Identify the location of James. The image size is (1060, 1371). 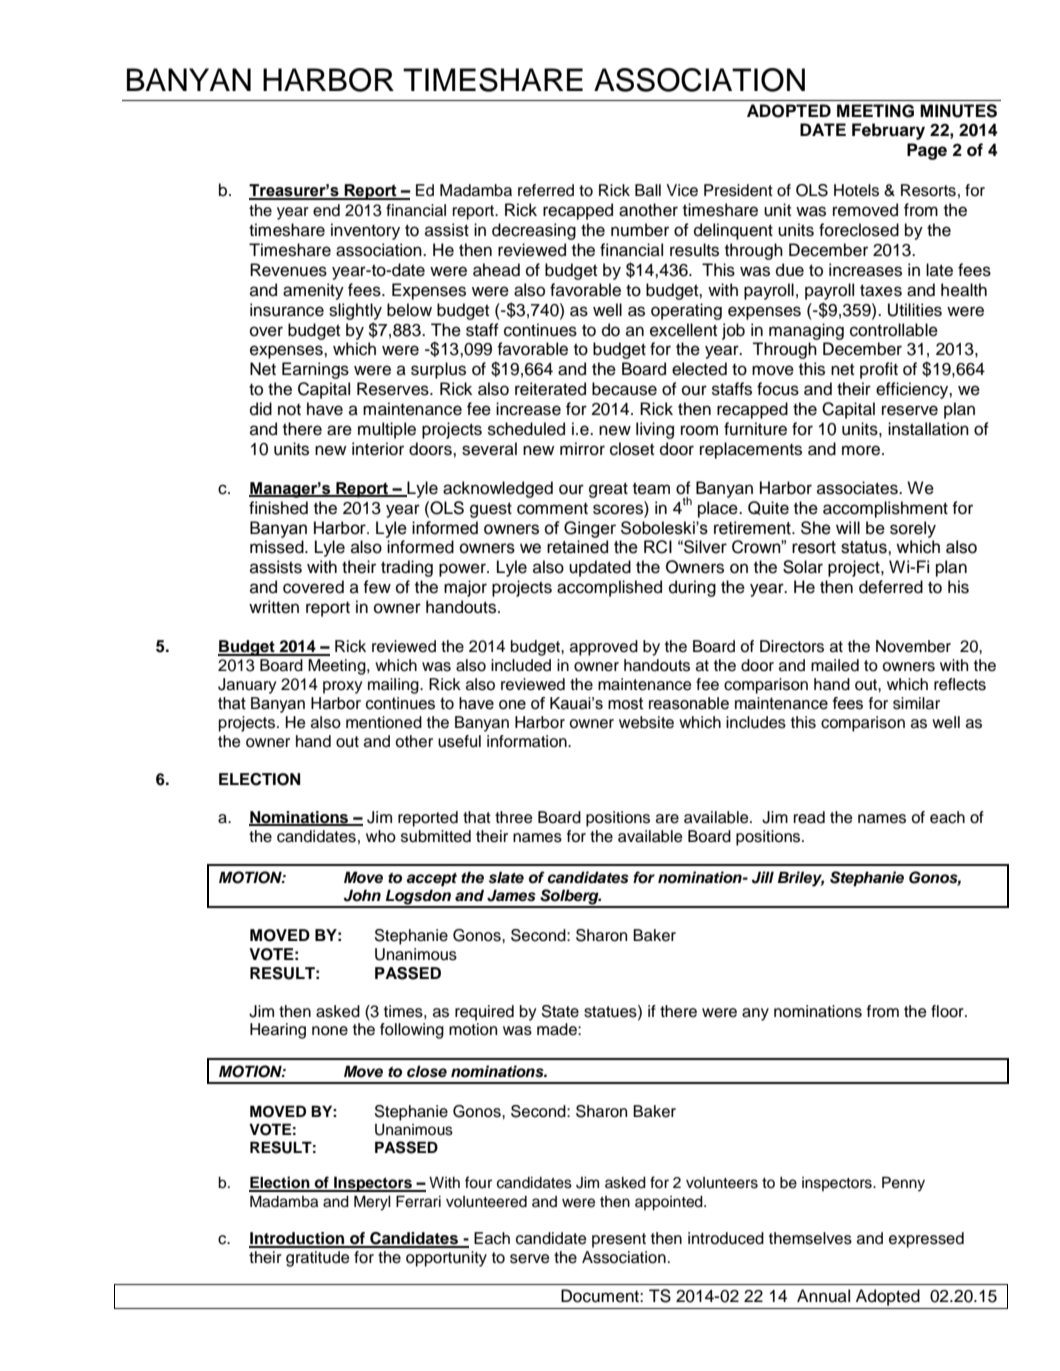
(511, 895).
